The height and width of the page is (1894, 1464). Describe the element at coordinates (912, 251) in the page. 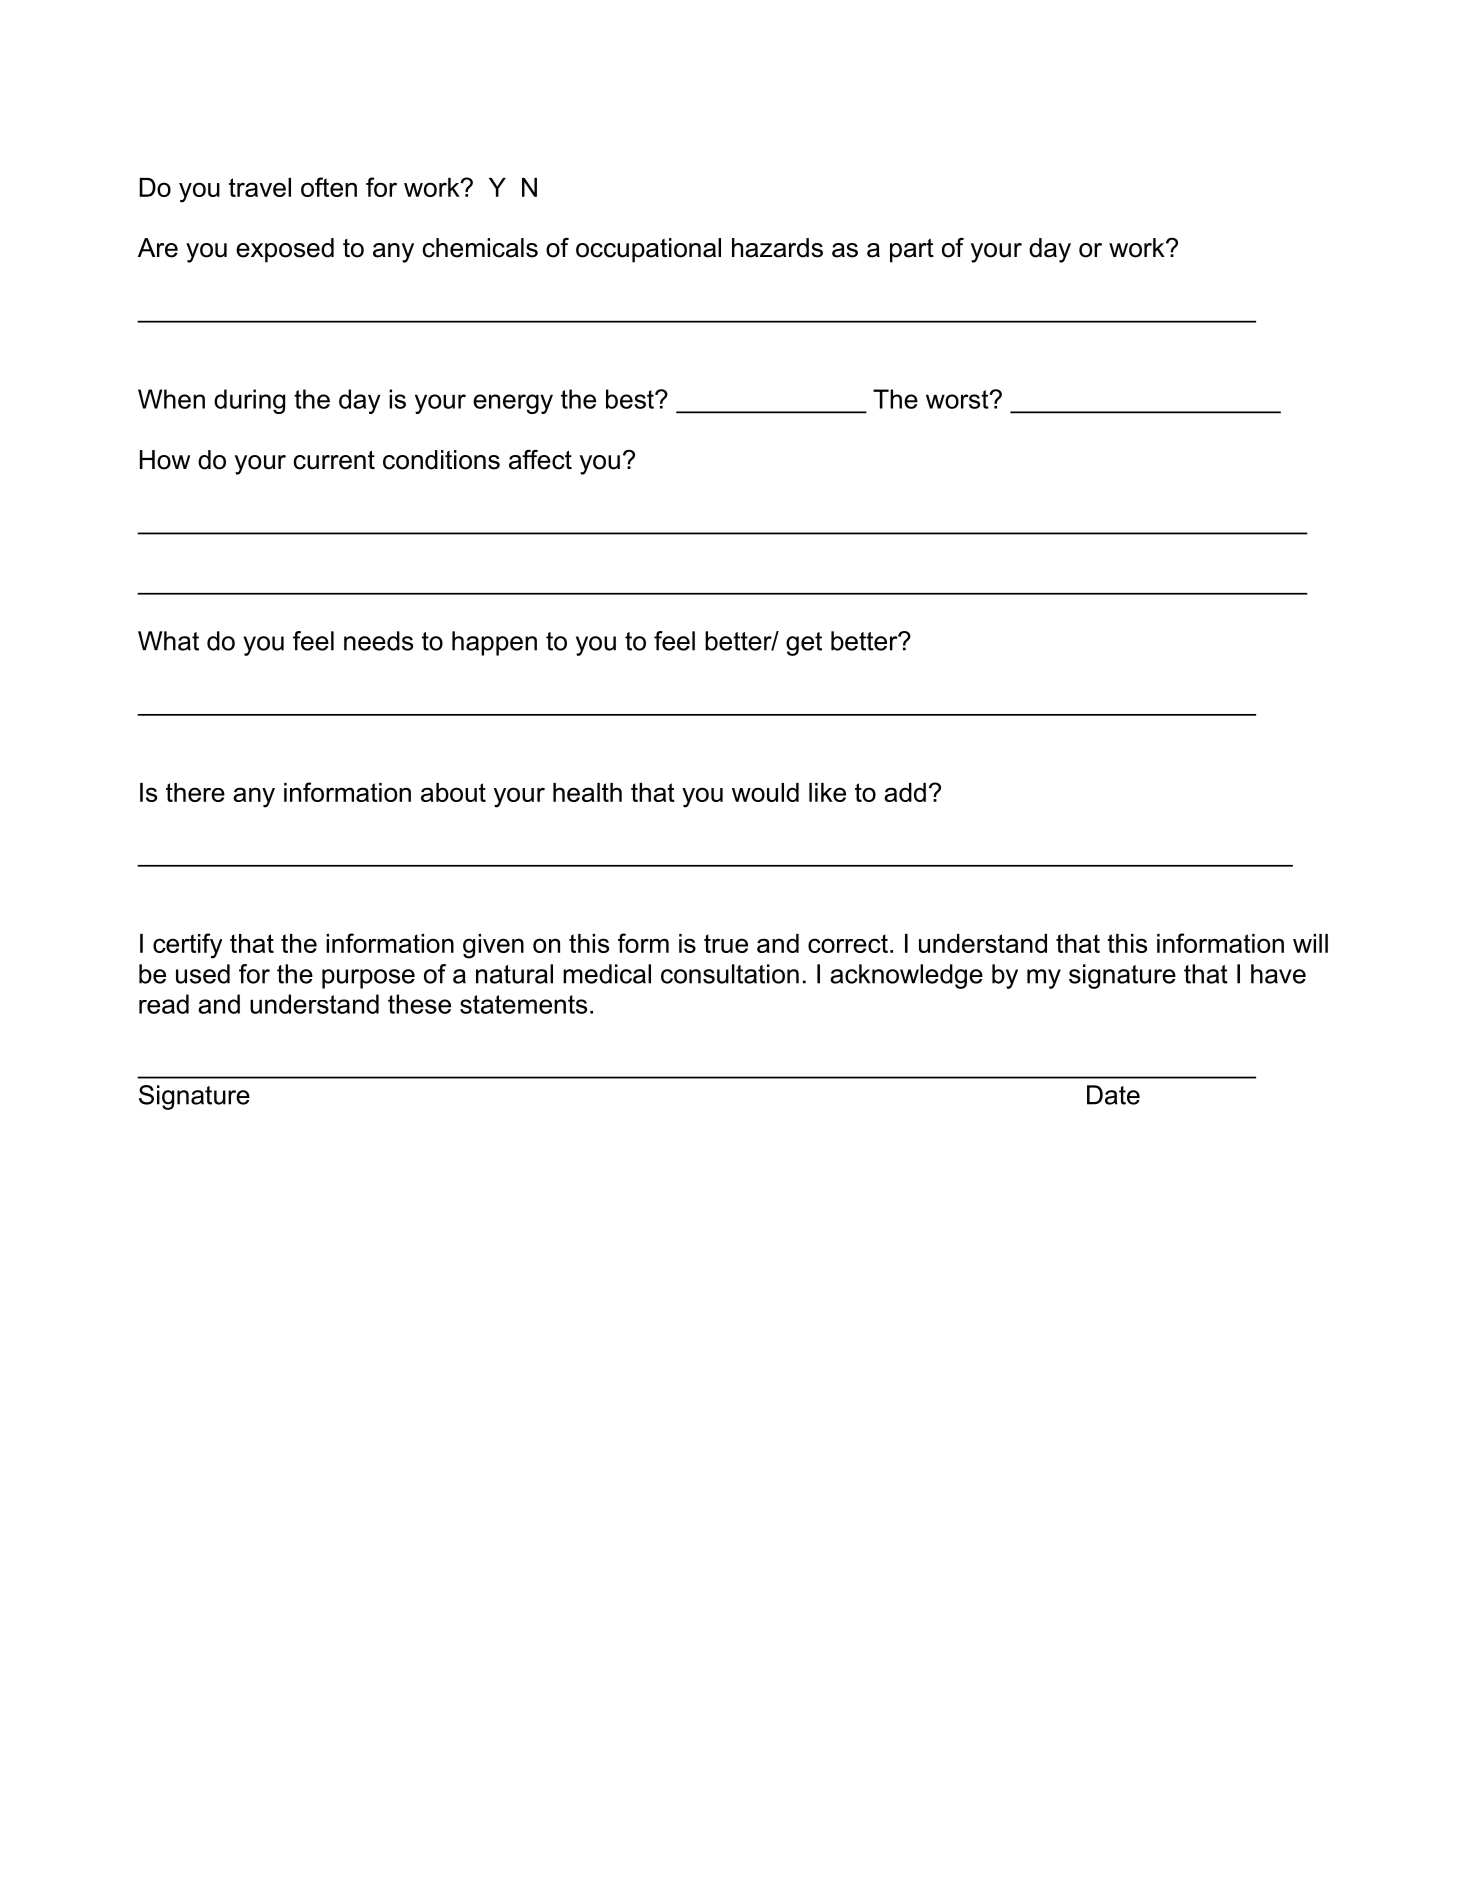

I see `part` at that location.
